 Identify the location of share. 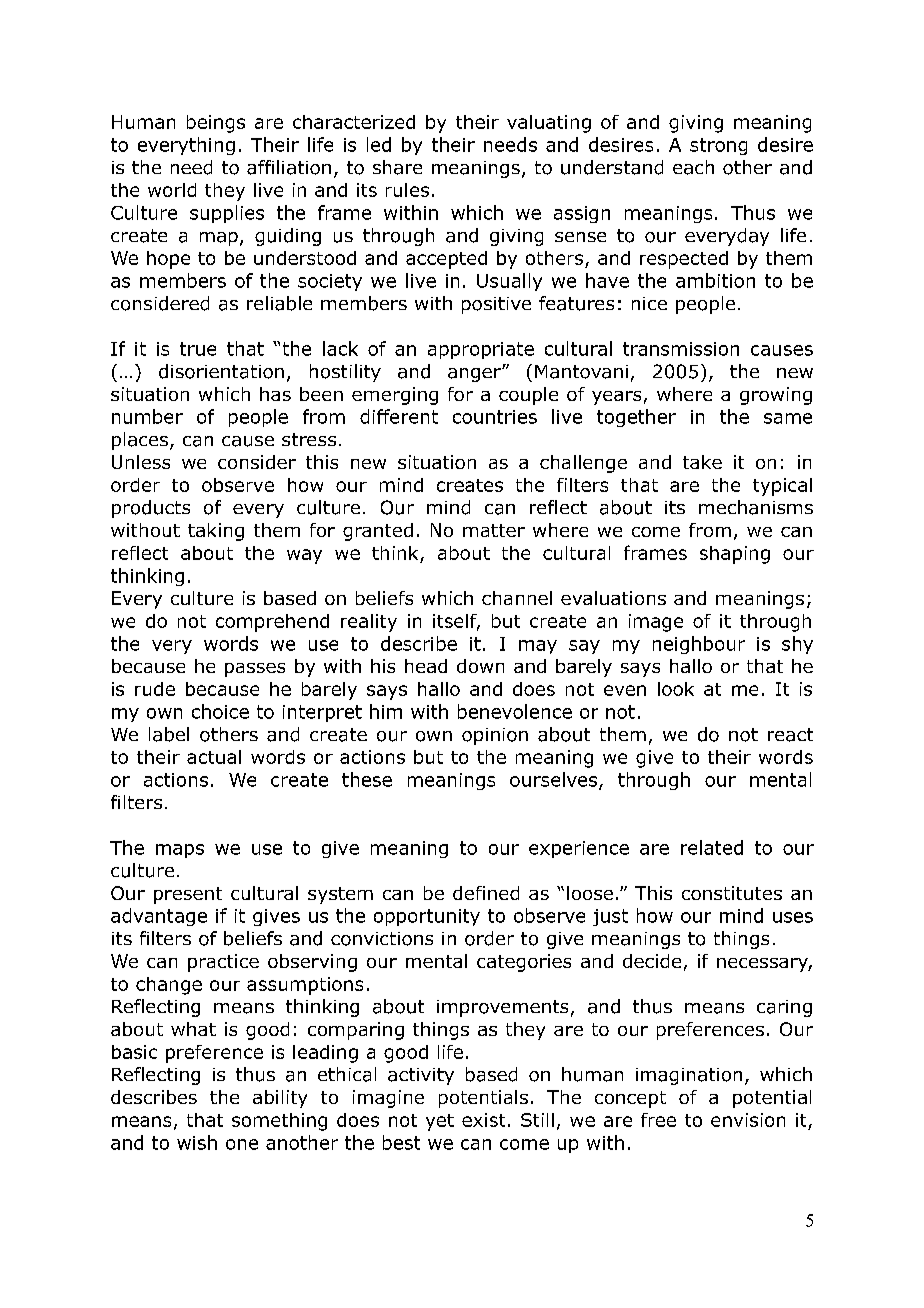
(397, 167).
